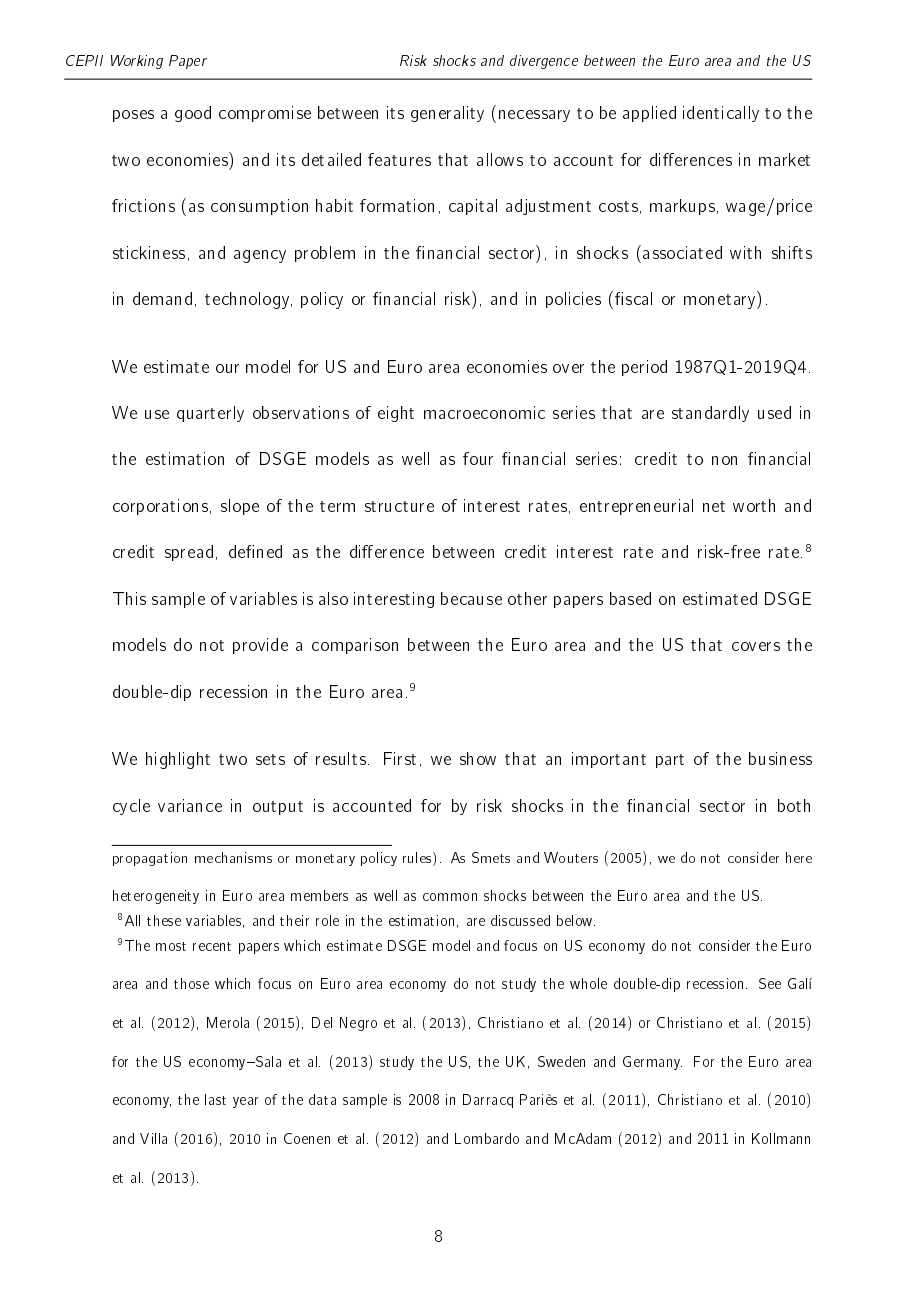 This screenshot has height=1308, width=924. I want to click on identically, so click(721, 114).
